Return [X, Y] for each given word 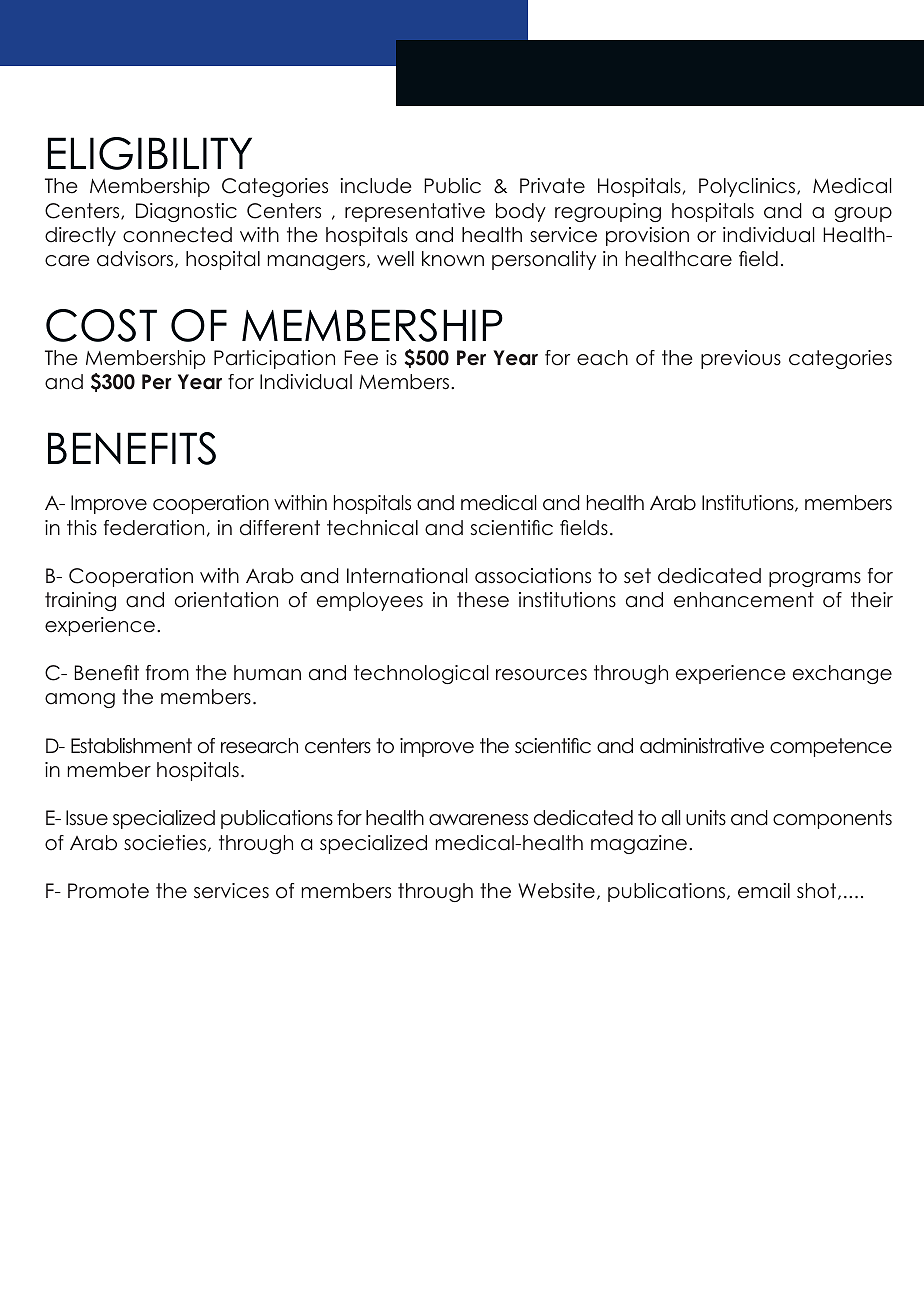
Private [552, 186]
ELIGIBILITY [150, 153]
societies [165, 843]
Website [556, 891]
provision [647, 236]
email [764, 891]
